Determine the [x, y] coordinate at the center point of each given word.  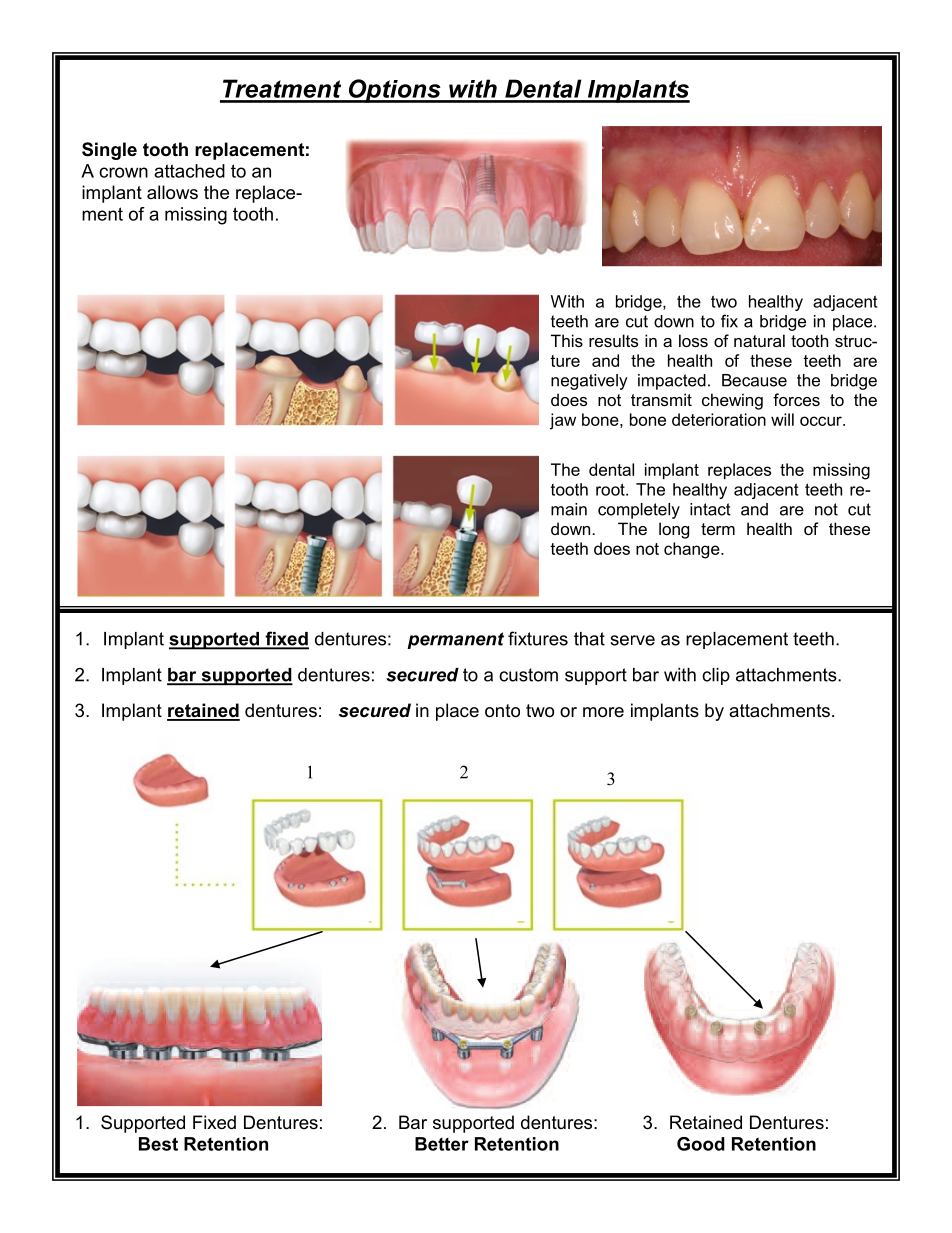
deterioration [719, 419]
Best [158, 1144]
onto [502, 711]
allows [172, 192]
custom [528, 675]
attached [189, 171]
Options [394, 91]
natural [759, 340]
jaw [563, 421]
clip [716, 676]
